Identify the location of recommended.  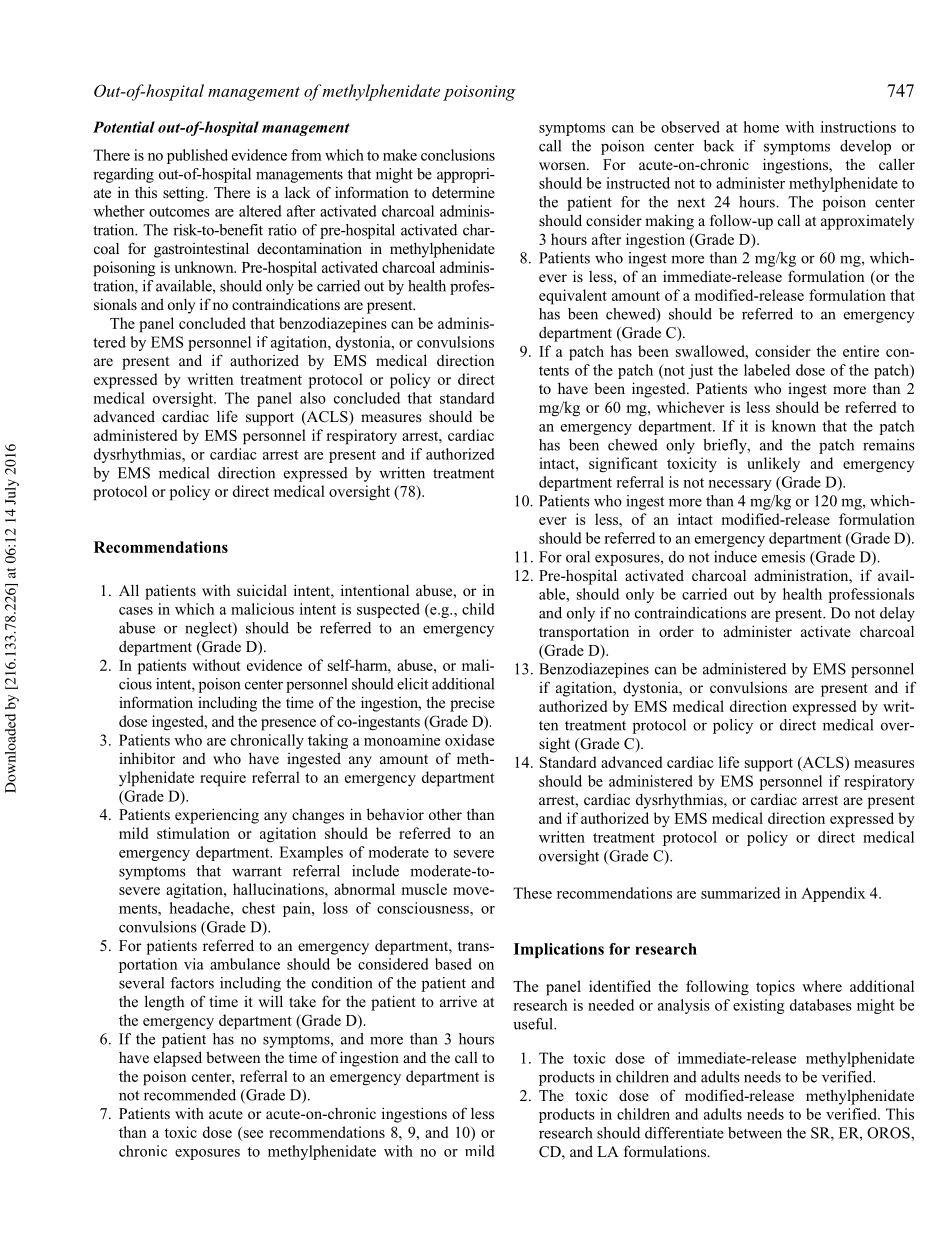
(190, 1095).
